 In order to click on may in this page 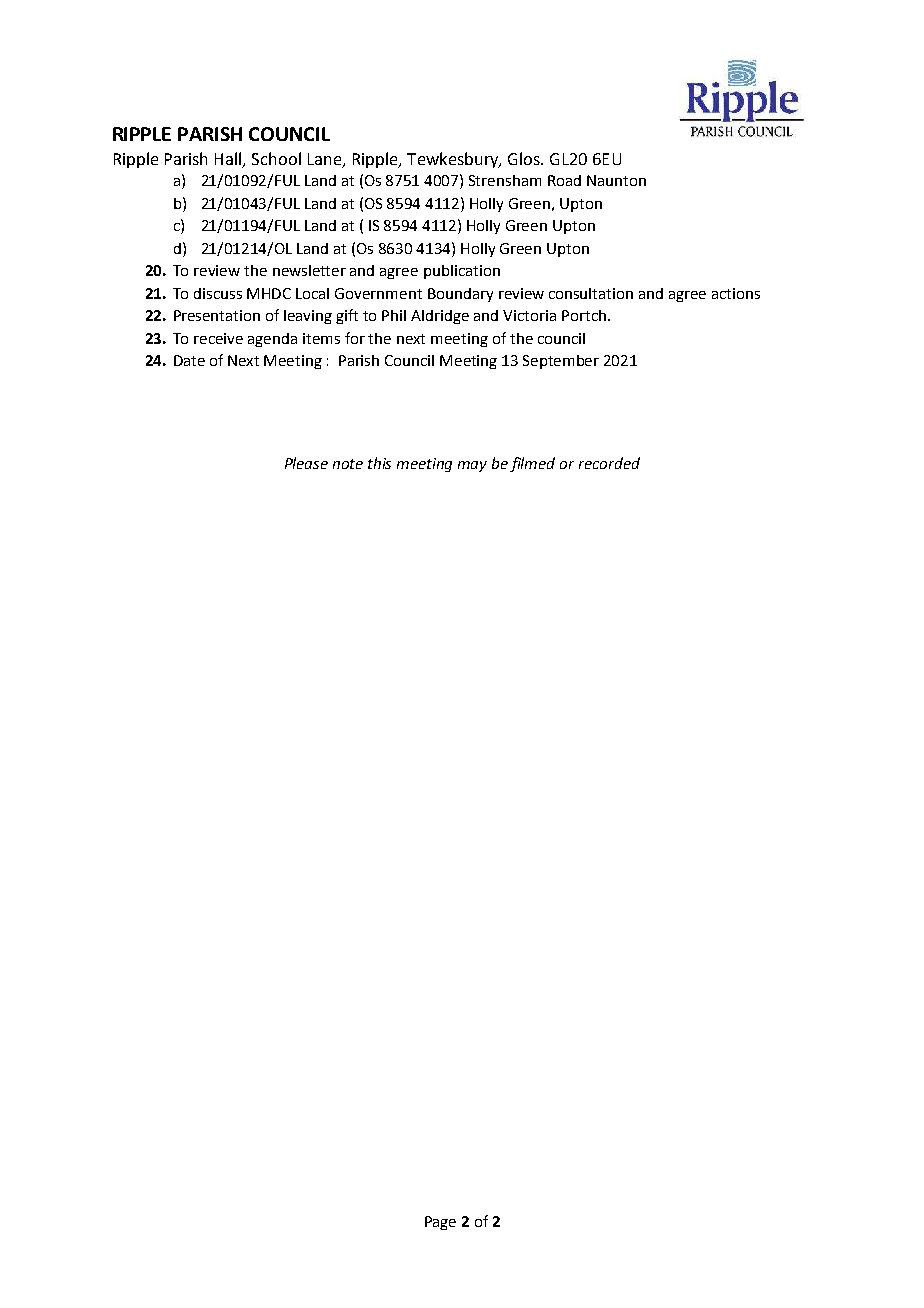, I will do `click(472, 466)`.
